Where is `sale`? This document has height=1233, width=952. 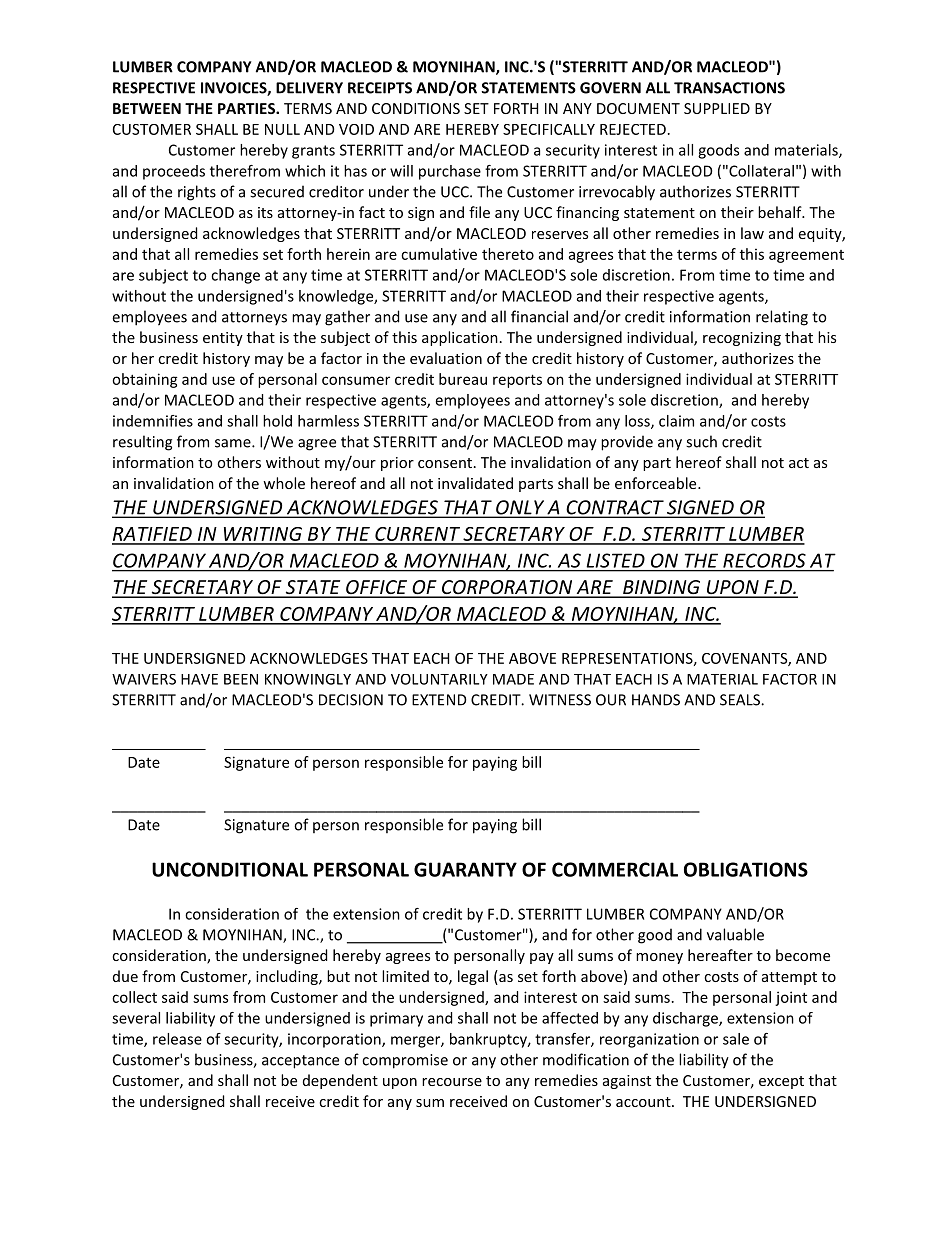
sale is located at coordinates (736, 1039).
